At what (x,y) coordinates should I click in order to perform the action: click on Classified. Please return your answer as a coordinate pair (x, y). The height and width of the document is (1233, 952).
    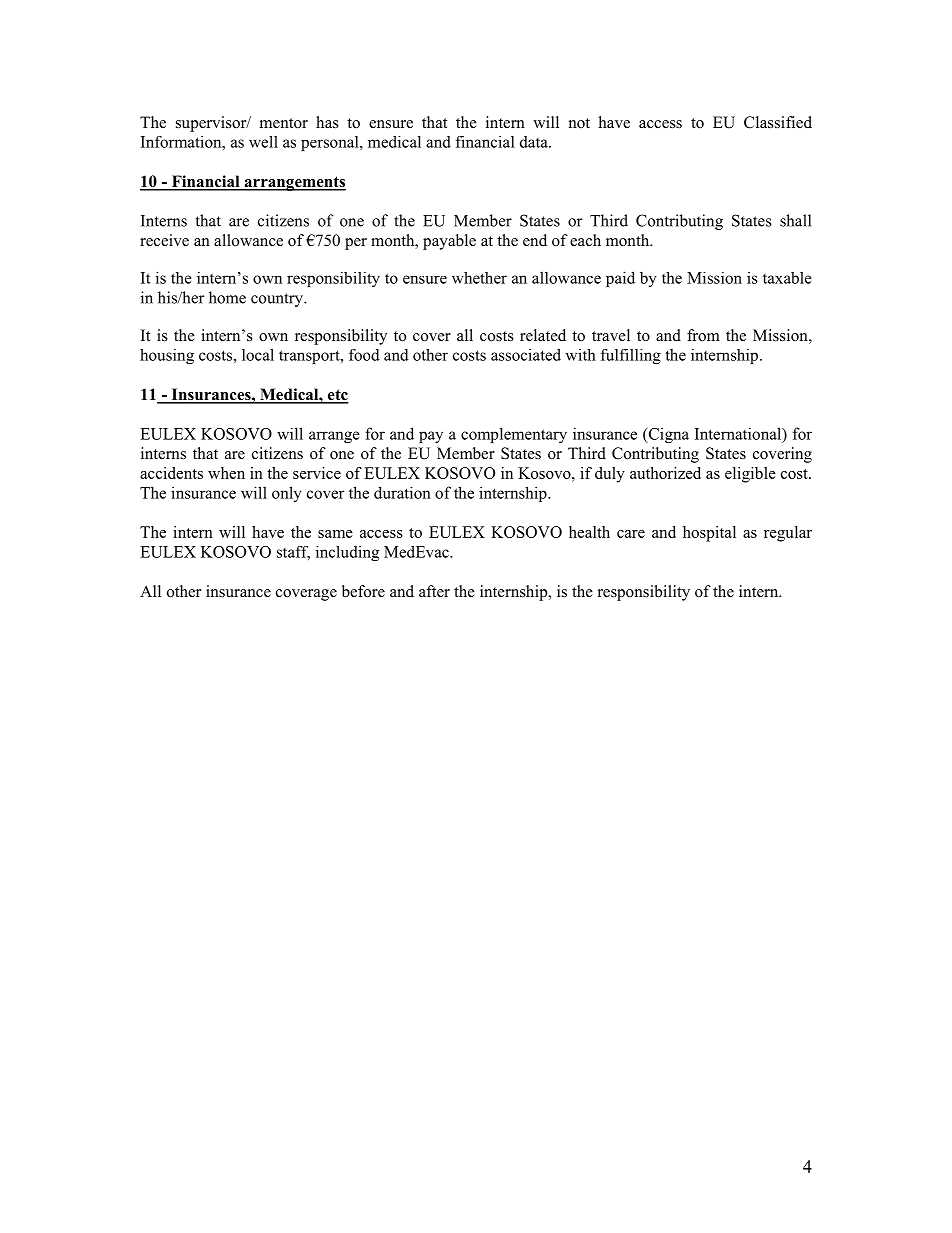
    Looking at the image, I should click on (778, 122).
